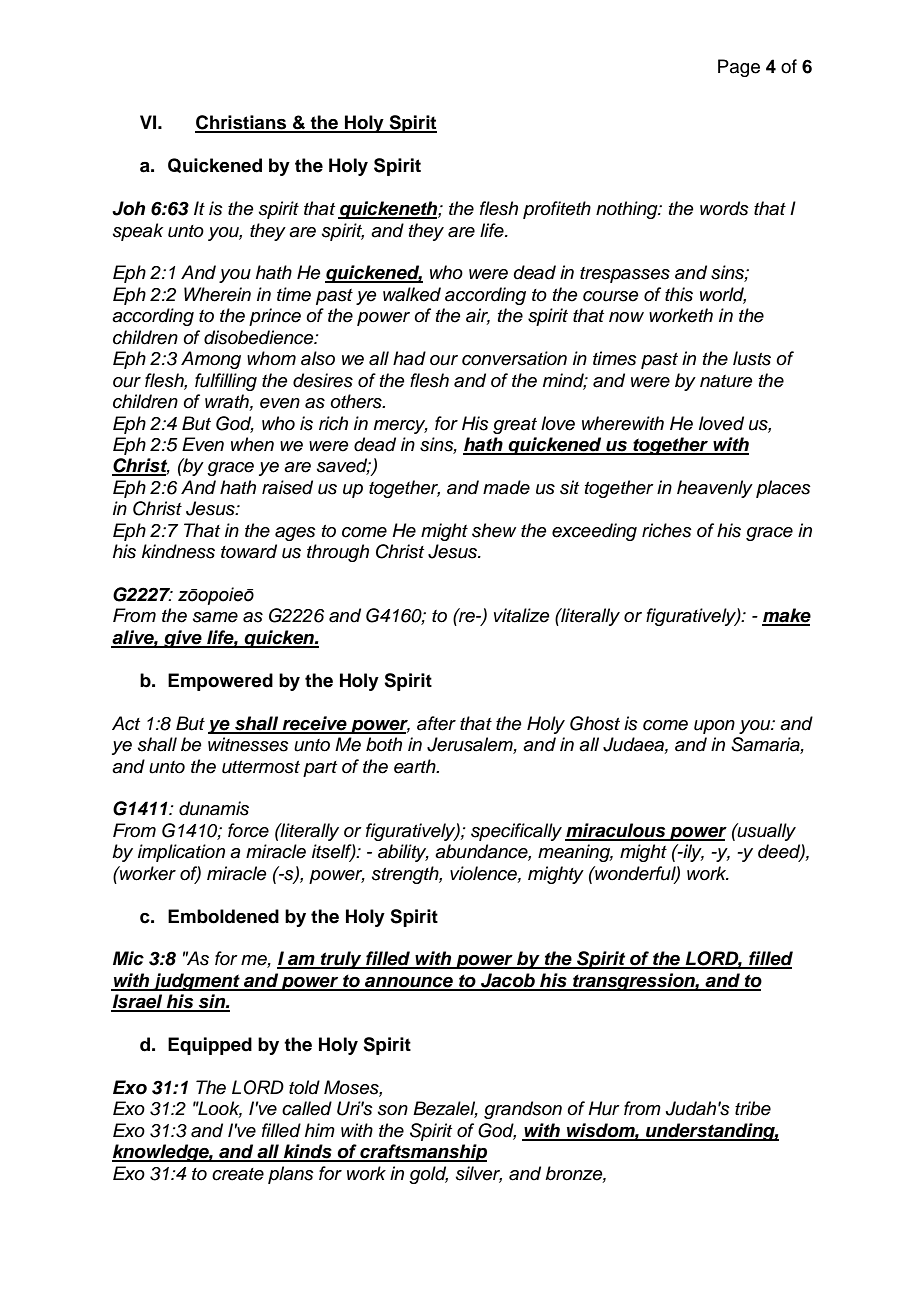 Image resolution: width=924 pixels, height=1308 pixels. I want to click on Joh, so click(128, 208).
